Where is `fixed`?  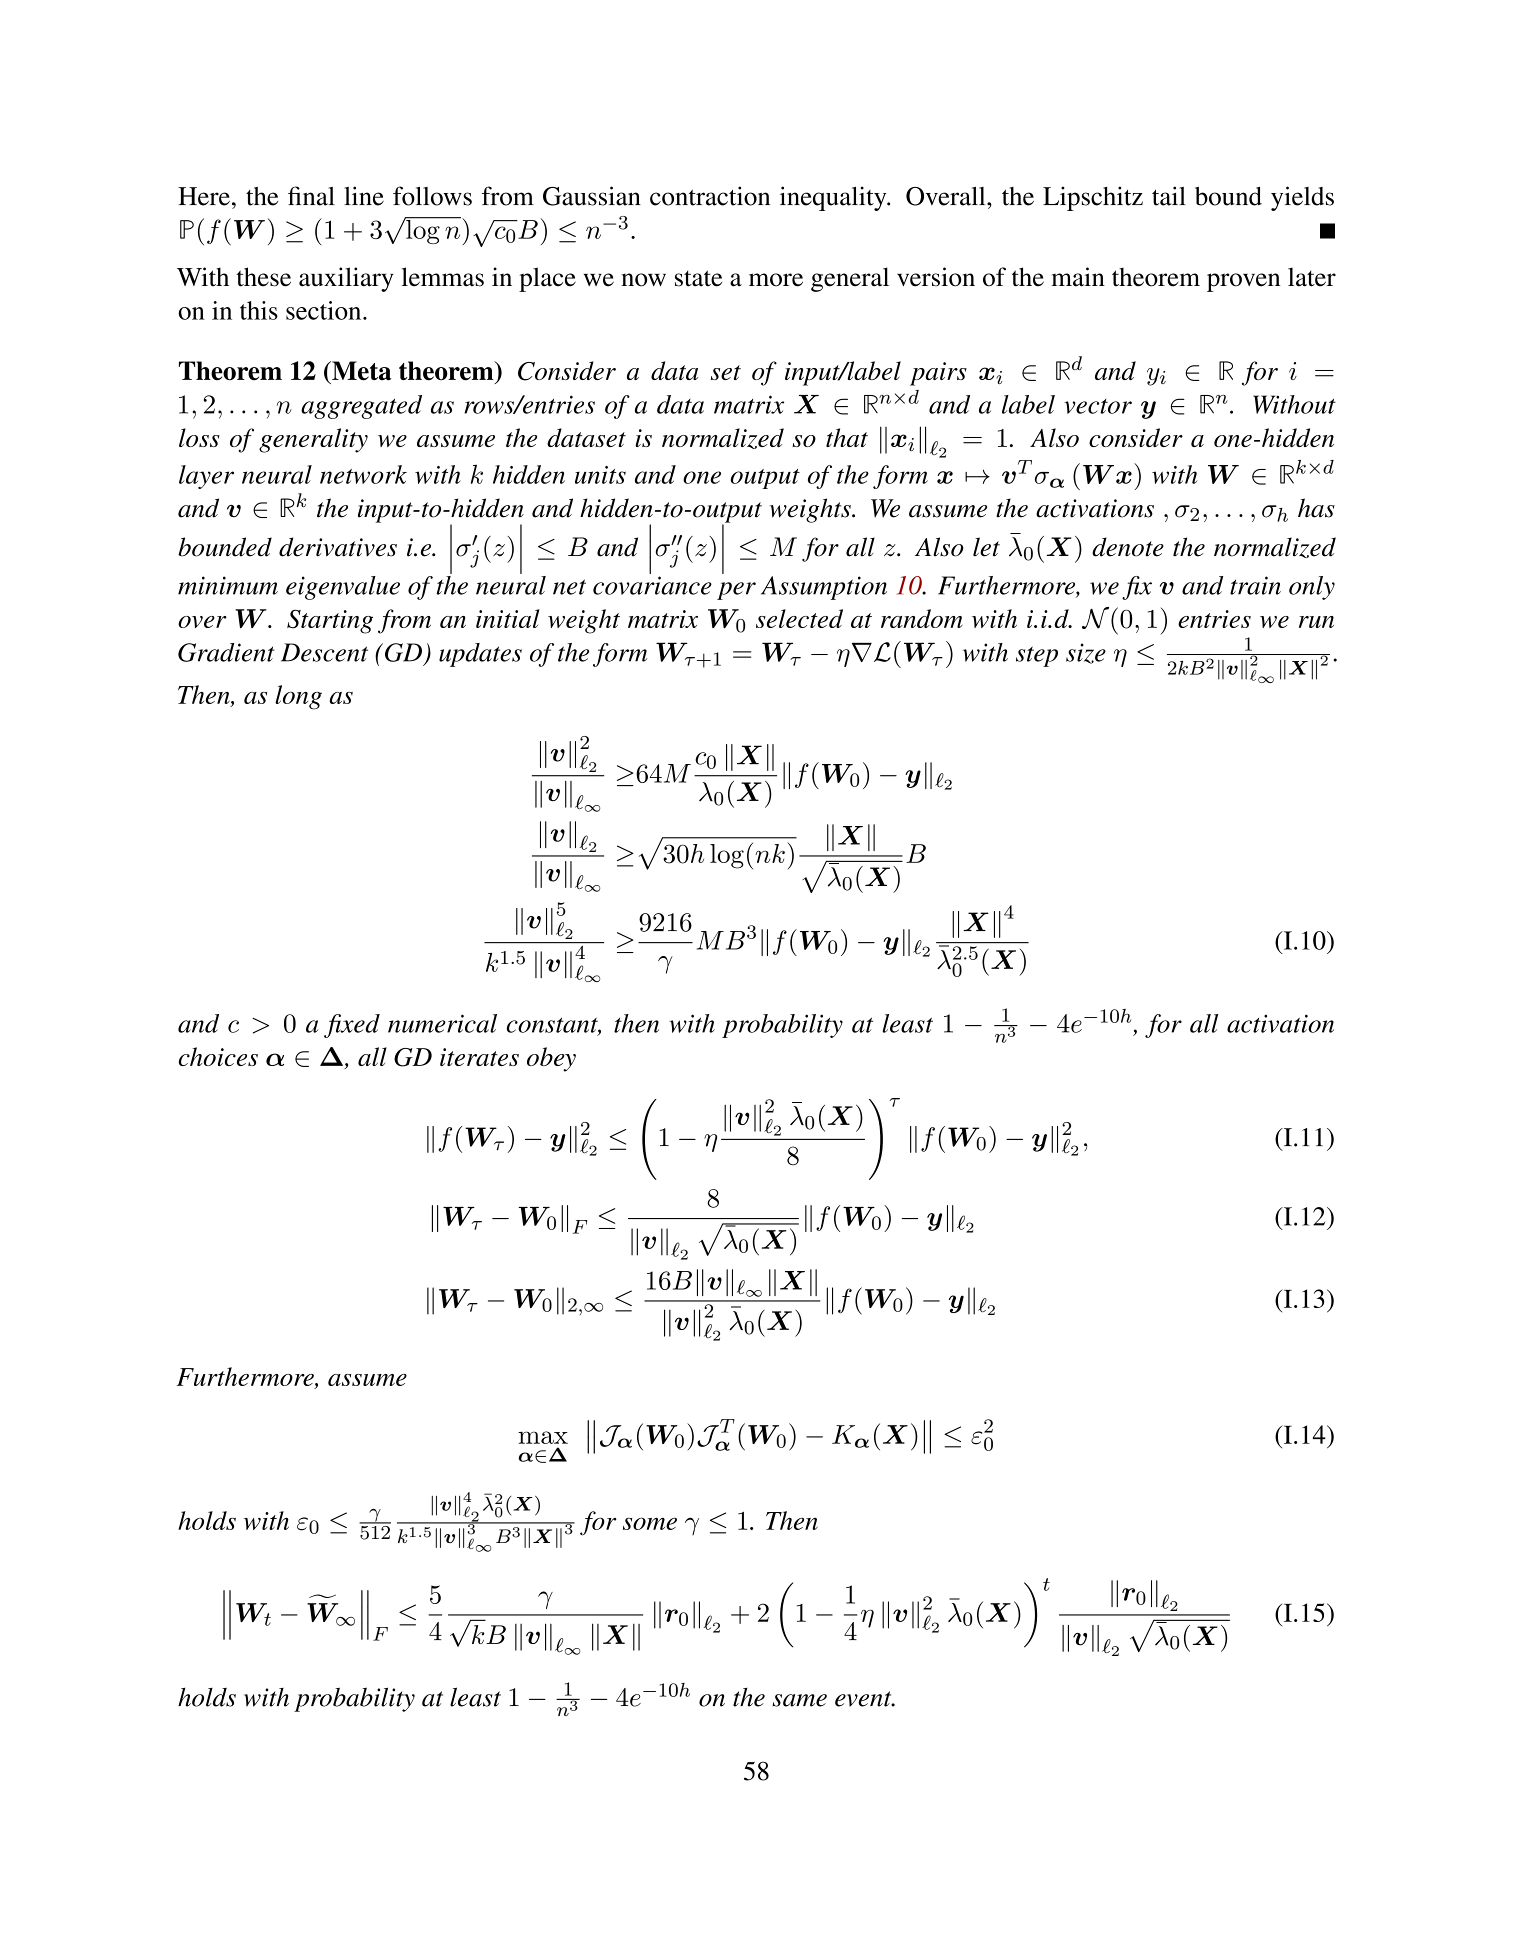 fixed is located at coordinates (352, 1026).
